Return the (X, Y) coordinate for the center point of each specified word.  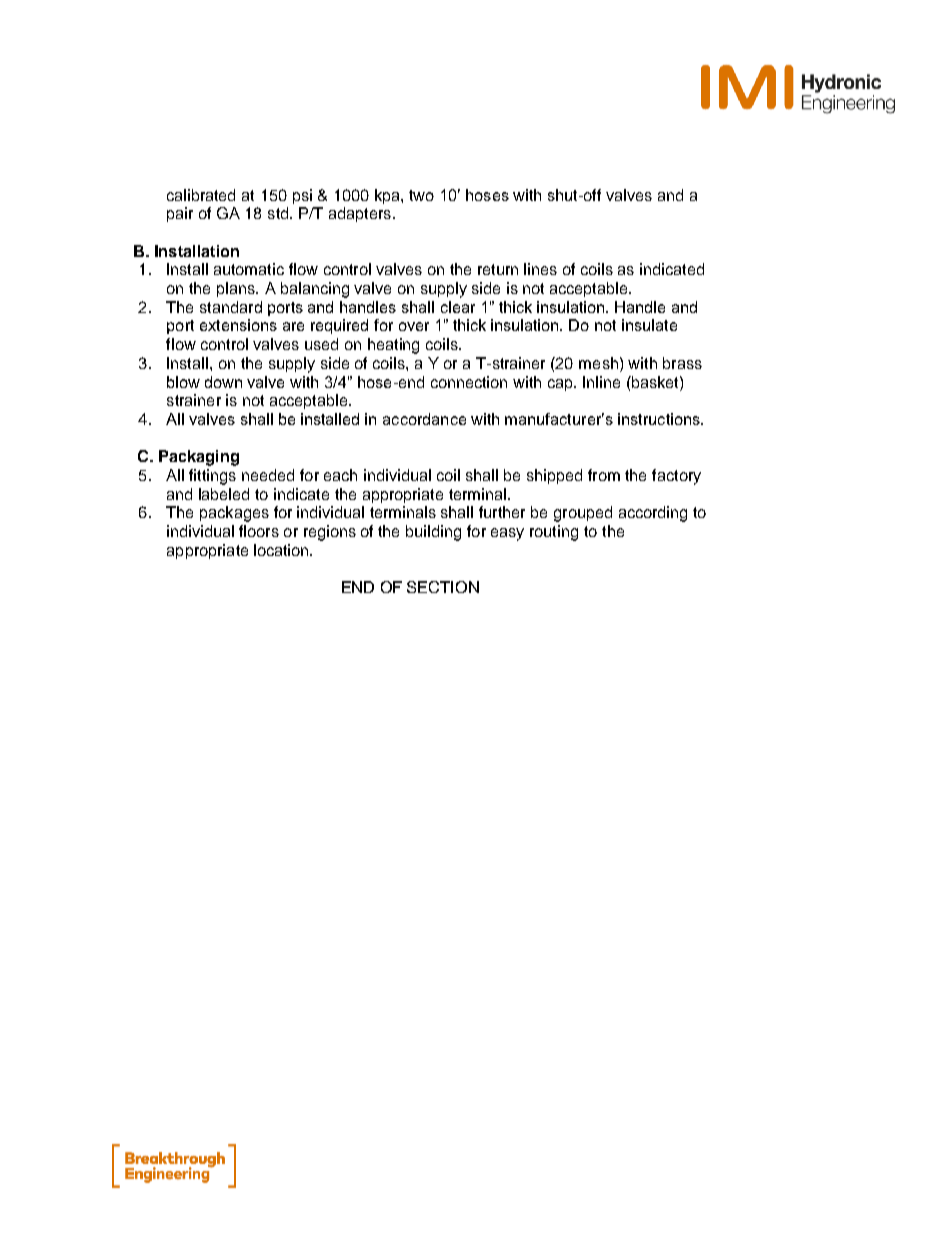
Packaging (199, 458)
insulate (649, 325)
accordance (424, 419)
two (421, 195)
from (604, 475)
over (414, 326)
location (282, 550)
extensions (238, 325)
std (279, 213)
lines (540, 269)
